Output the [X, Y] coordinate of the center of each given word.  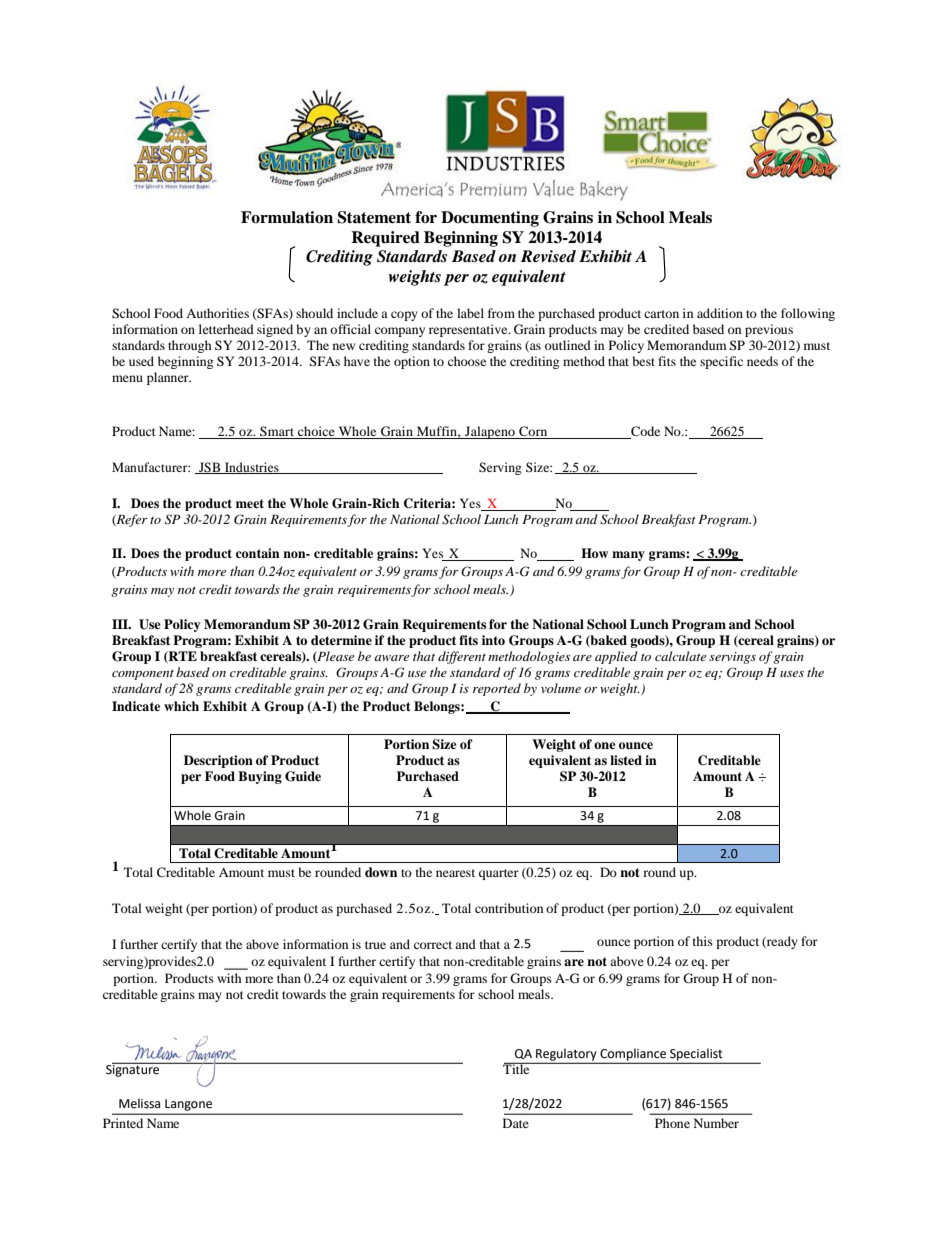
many [628, 556]
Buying [260, 777]
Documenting [490, 219]
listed [626, 760]
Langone [188, 1105]
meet [250, 503]
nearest [455, 873]
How [594, 553]
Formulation [287, 217]
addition [720, 313]
